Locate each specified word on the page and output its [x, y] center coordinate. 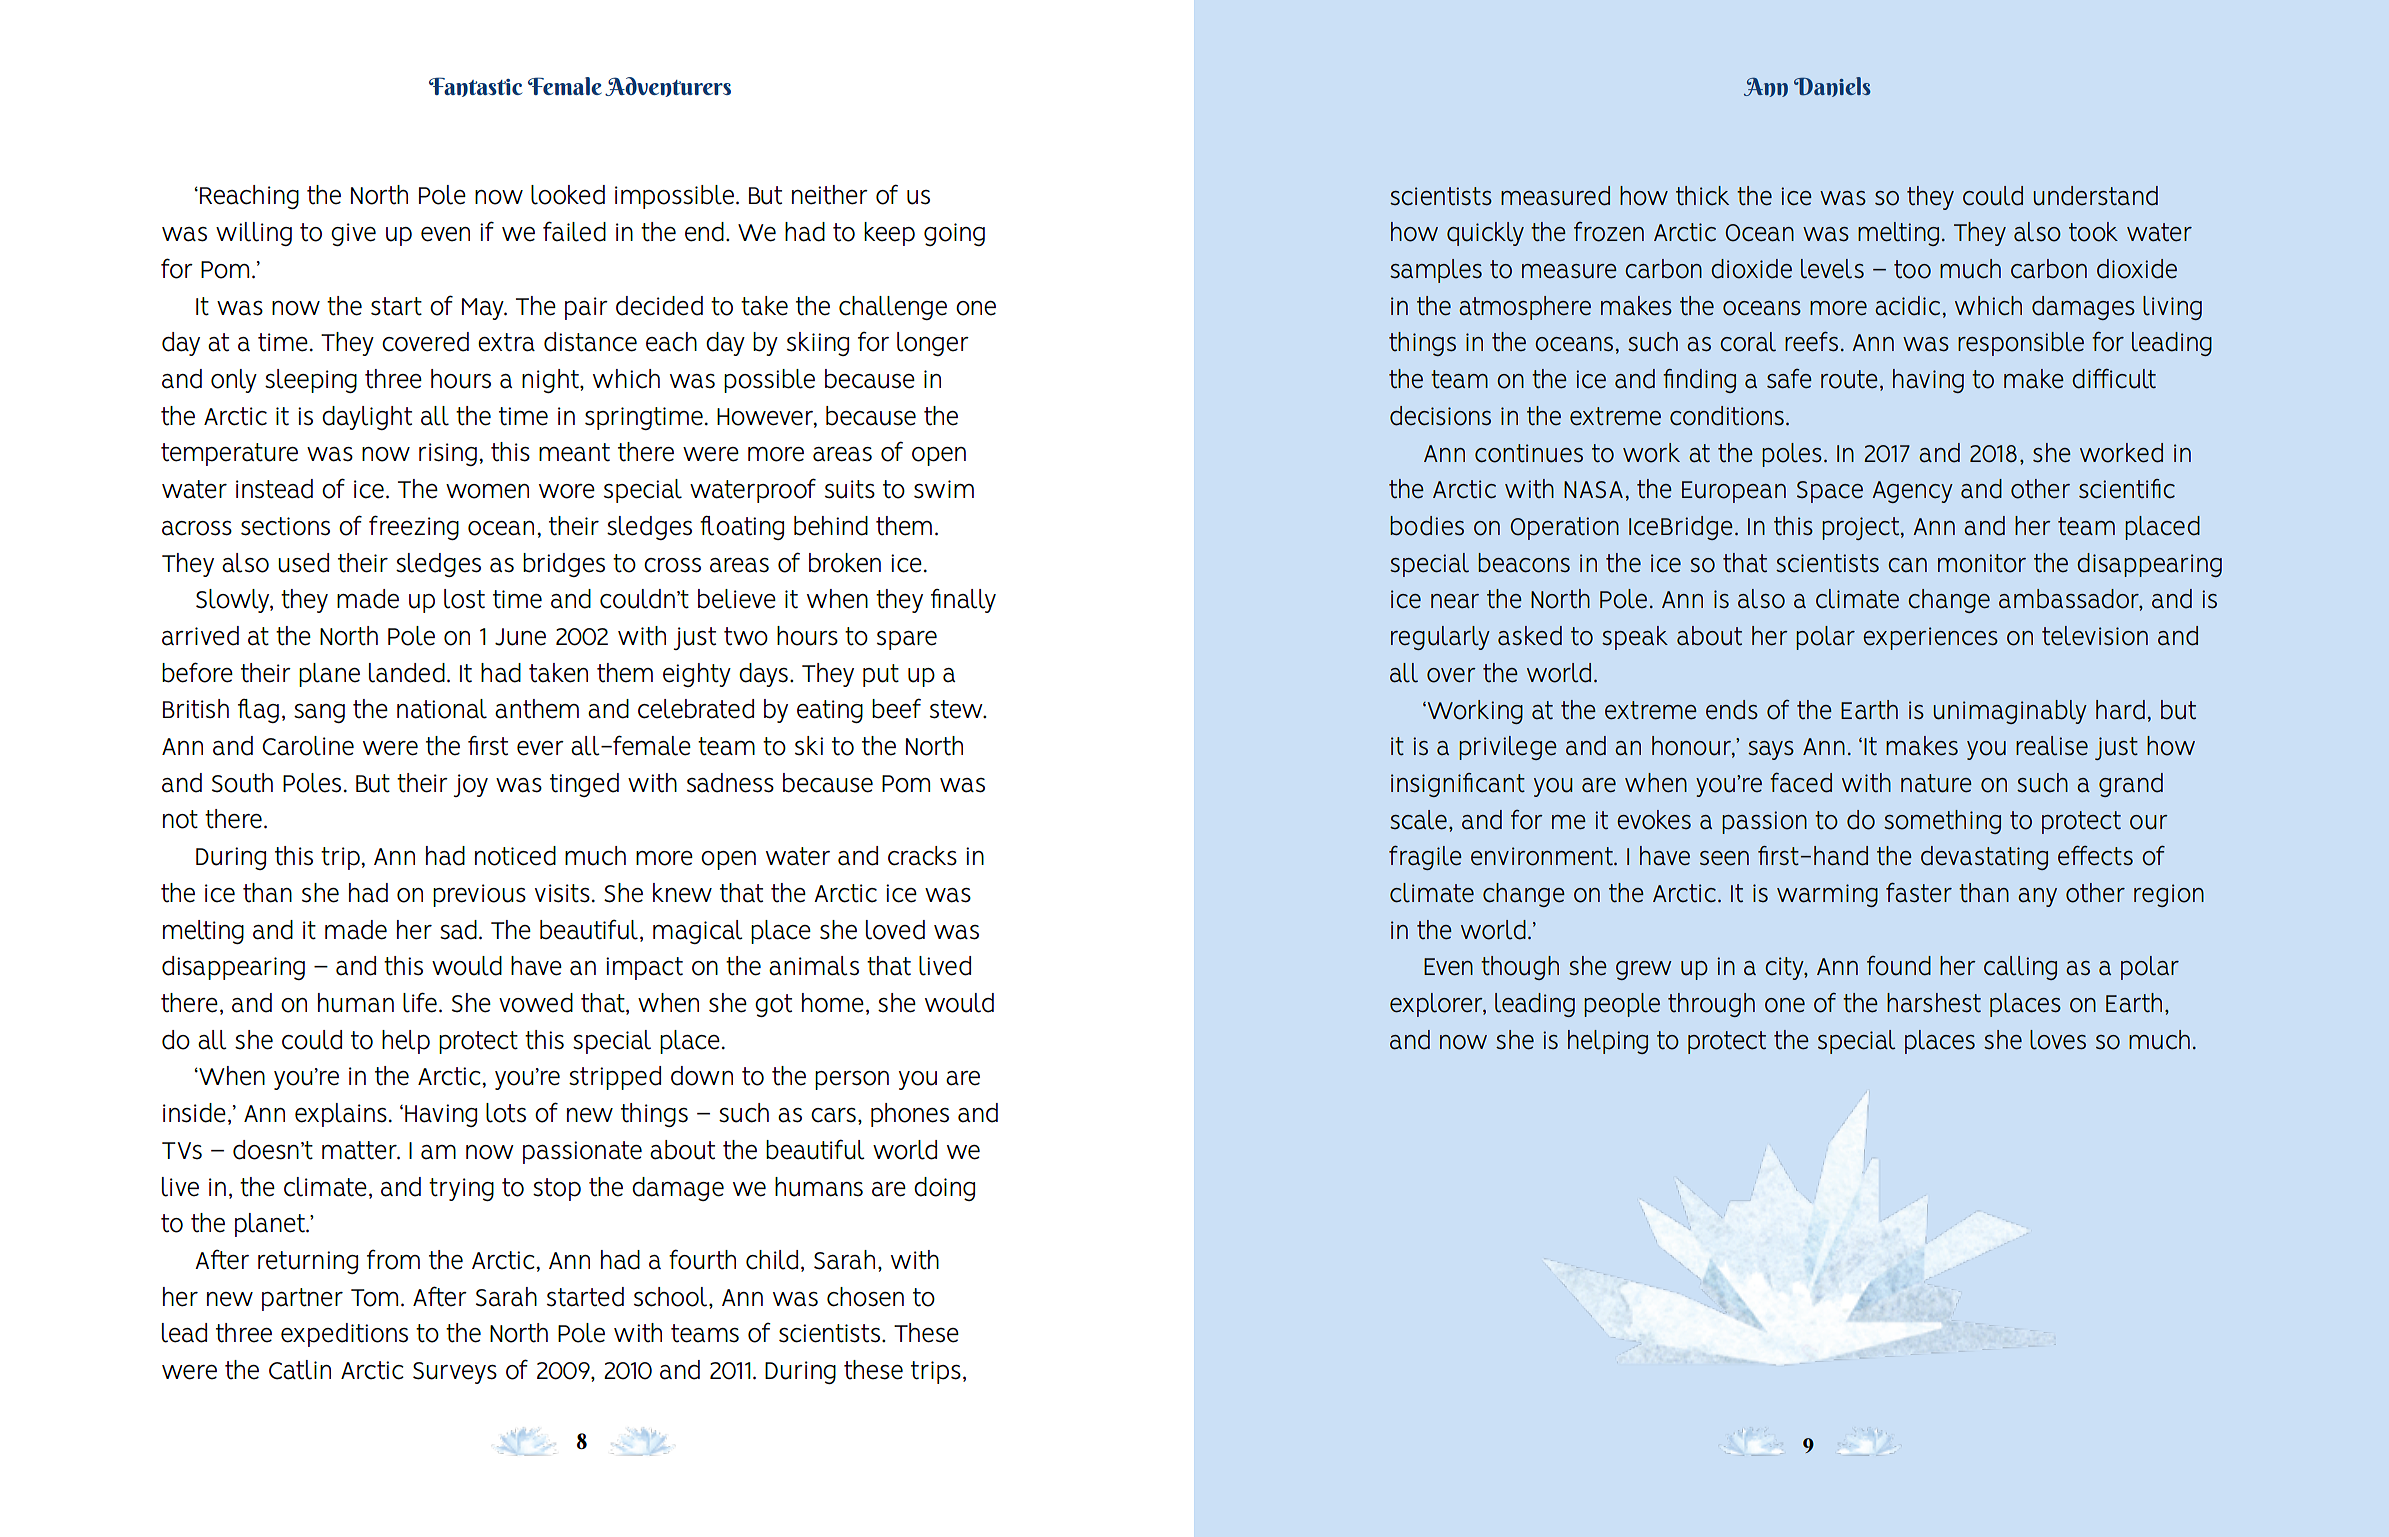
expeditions [344, 1335]
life [420, 1002]
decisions [1440, 416]
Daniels [1832, 87]
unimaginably [2010, 712]
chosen [865, 1297]
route [1849, 379]
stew [957, 709]
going [954, 234]
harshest [1934, 1003]
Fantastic [475, 87]
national [442, 709]
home [833, 1003]
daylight [367, 418]
